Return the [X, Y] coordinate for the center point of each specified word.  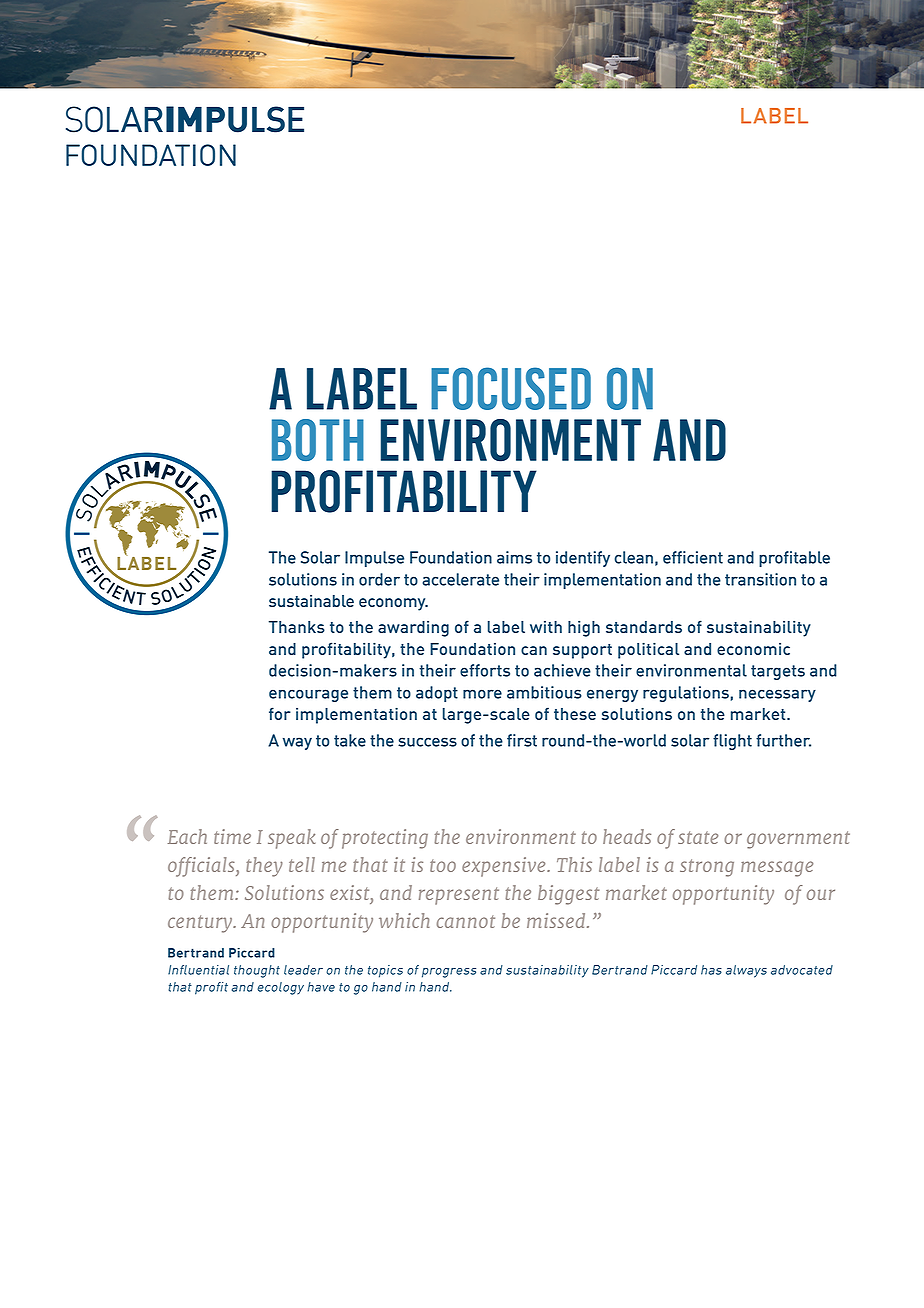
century [201, 924]
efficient [693, 557]
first [522, 740]
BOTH [318, 440]
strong [707, 868]
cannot [466, 921]
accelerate [460, 579]
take [350, 740]
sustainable [311, 601]
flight [732, 742]
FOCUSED [511, 388]
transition [760, 579]
